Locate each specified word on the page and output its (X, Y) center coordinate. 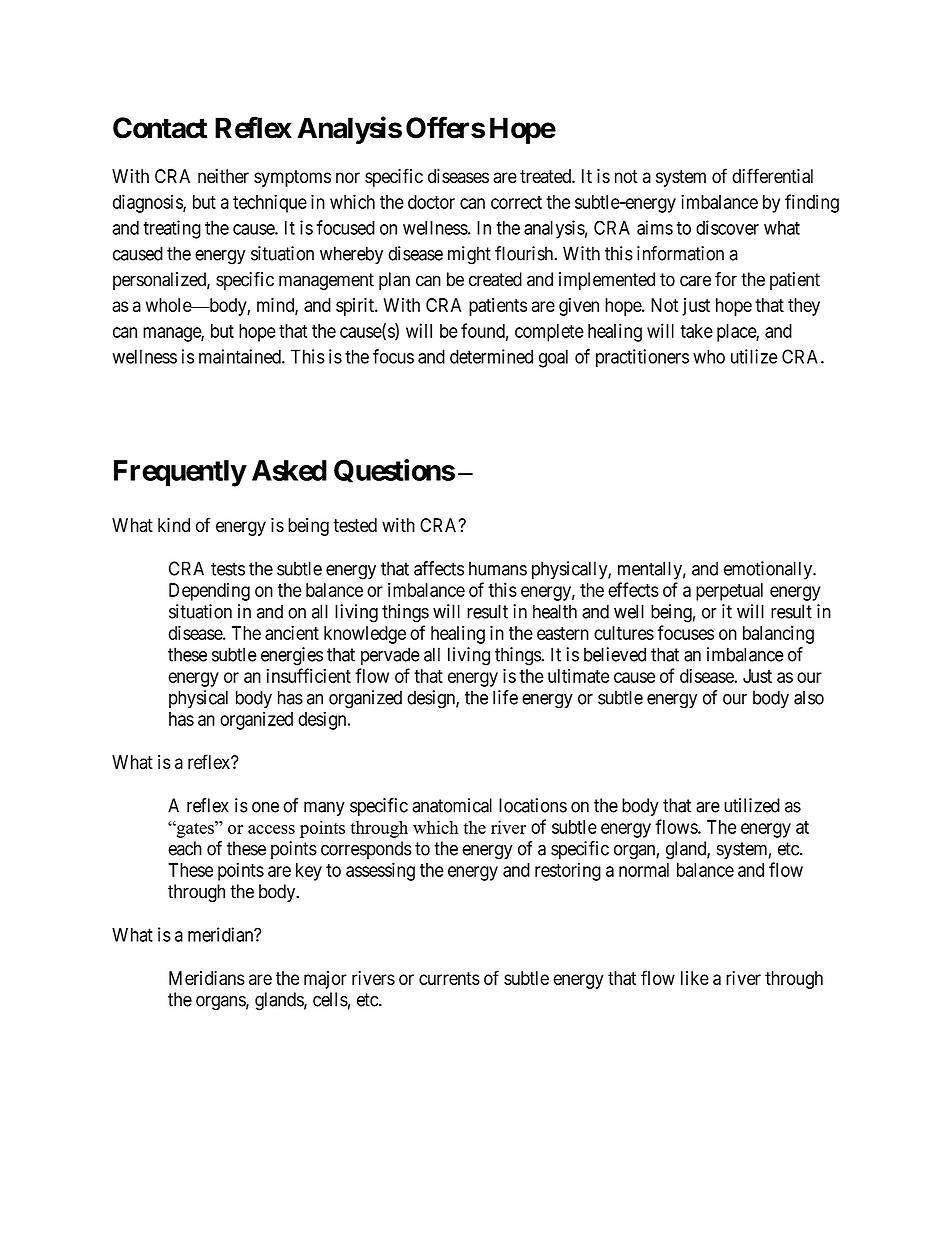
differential (772, 176)
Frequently (180, 473)
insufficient (309, 675)
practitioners (642, 358)
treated (546, 176)
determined (491, 356)
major (325, 980)
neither (223, 176)
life (505, 697)
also (809, 697)
